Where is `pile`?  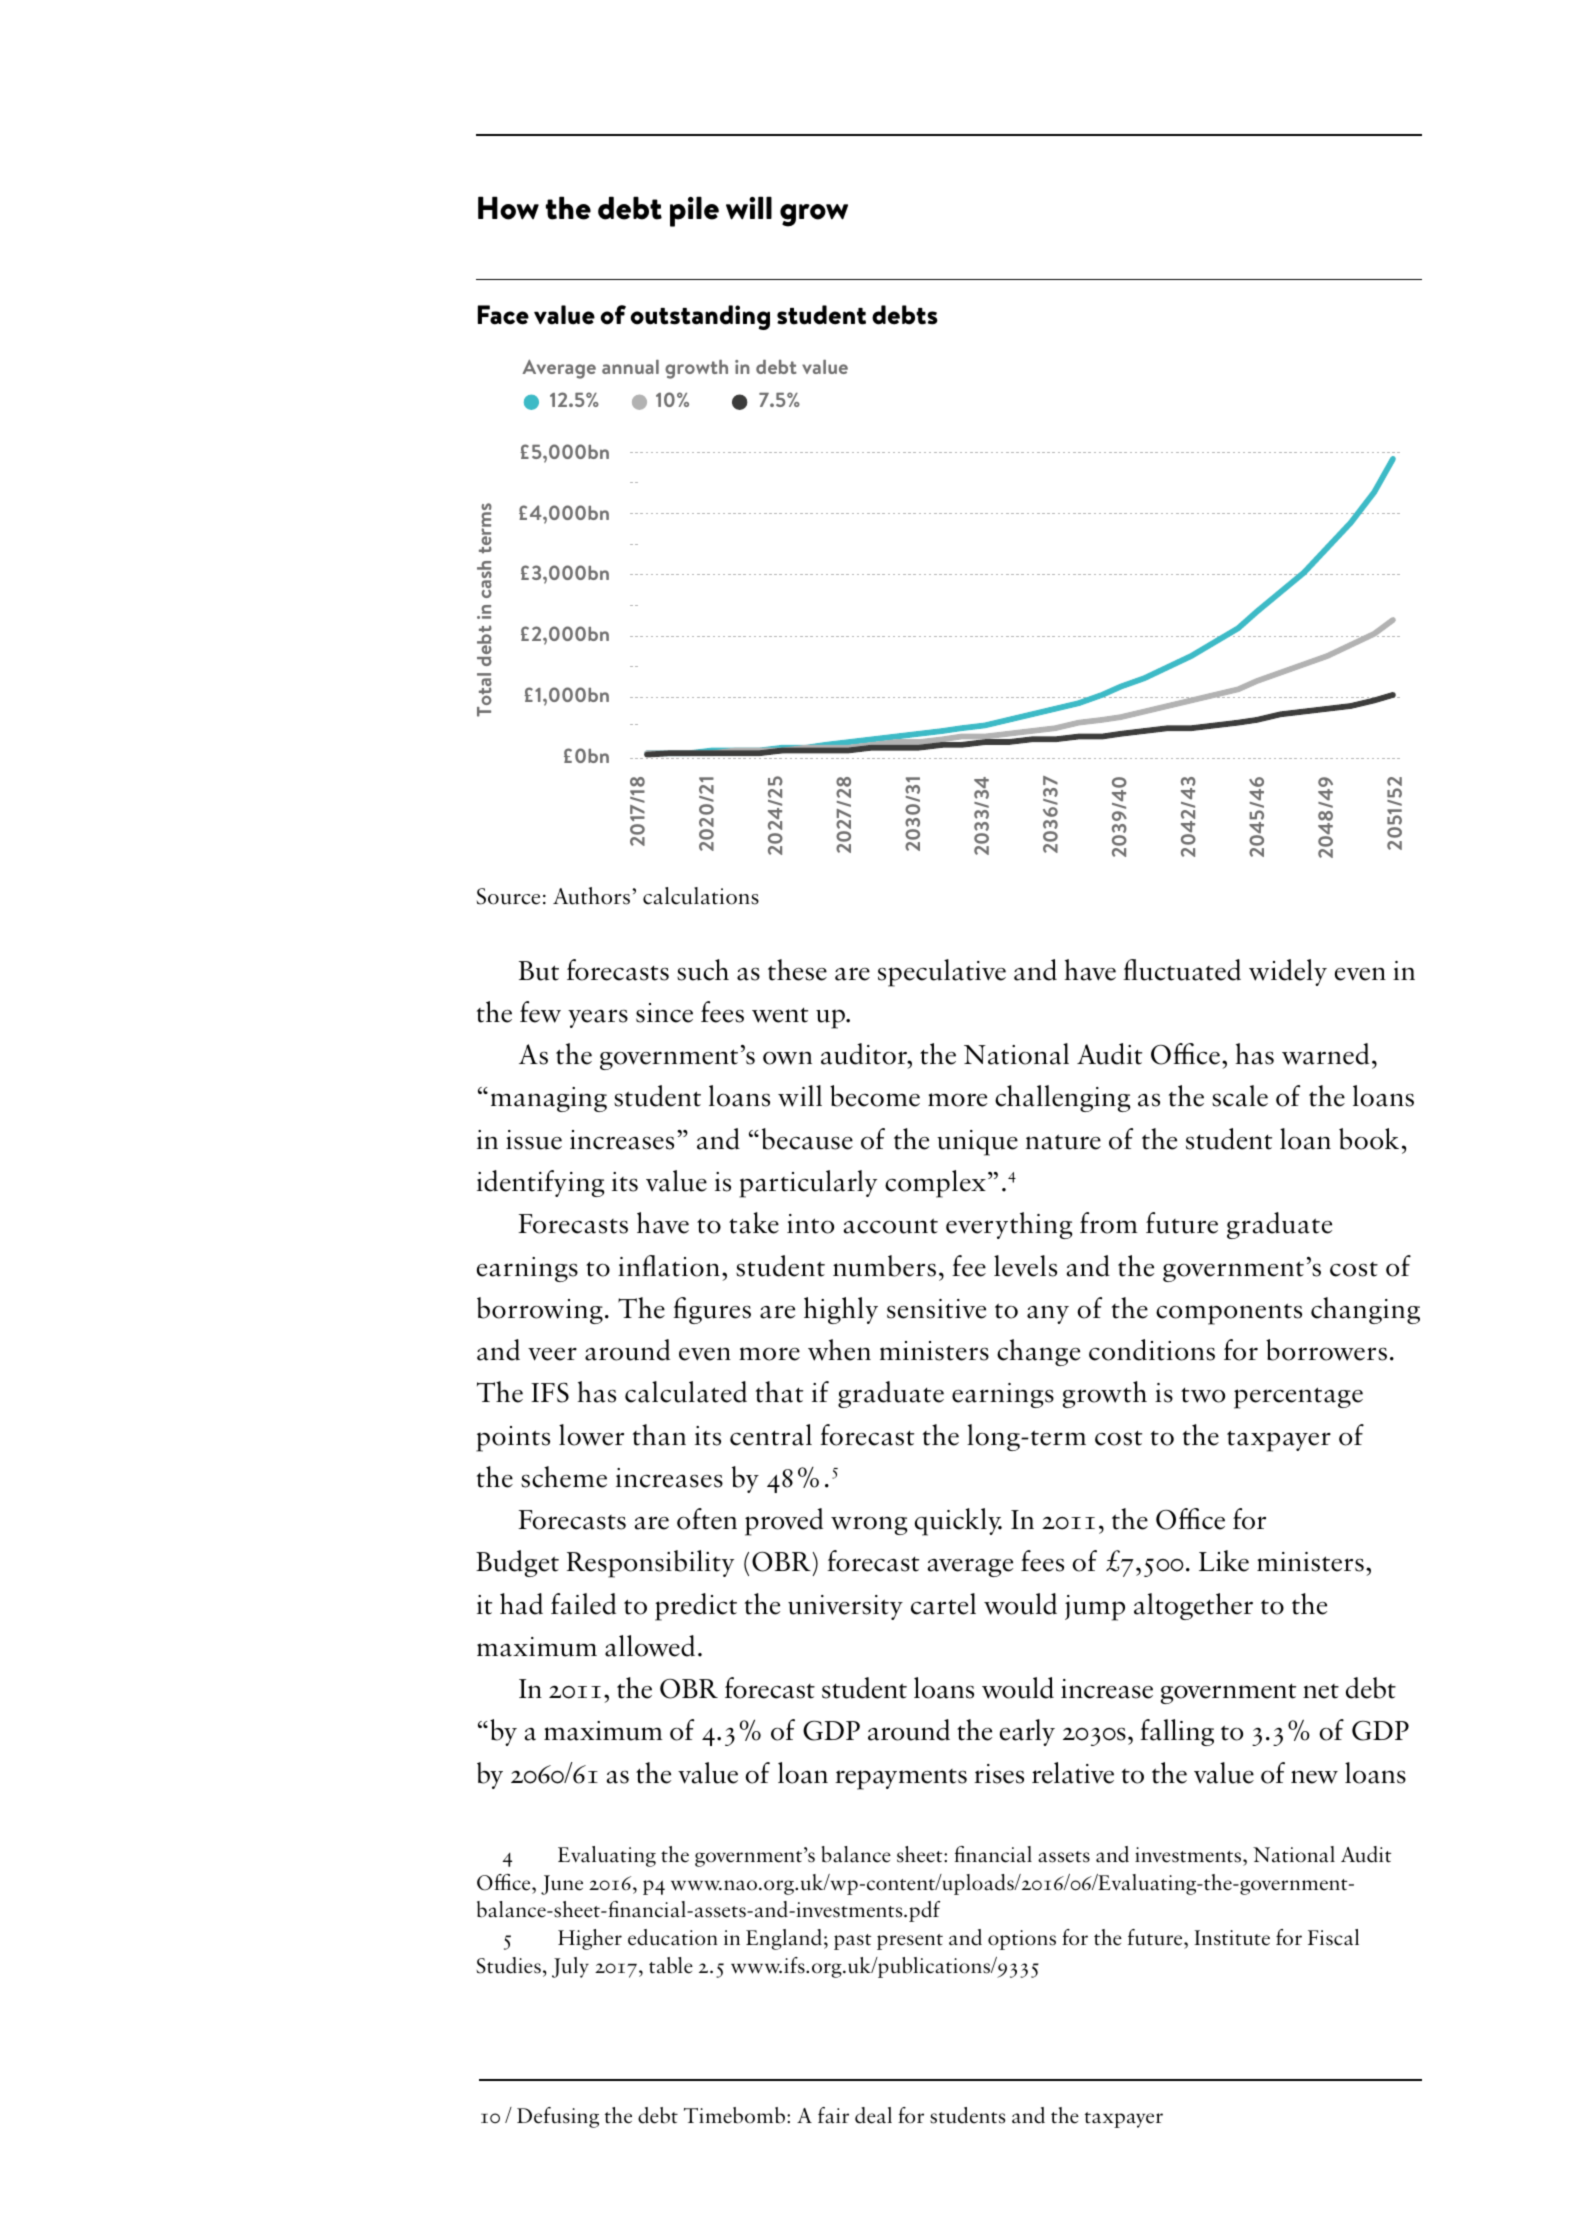
pile is located at coordinates (694, 211).
